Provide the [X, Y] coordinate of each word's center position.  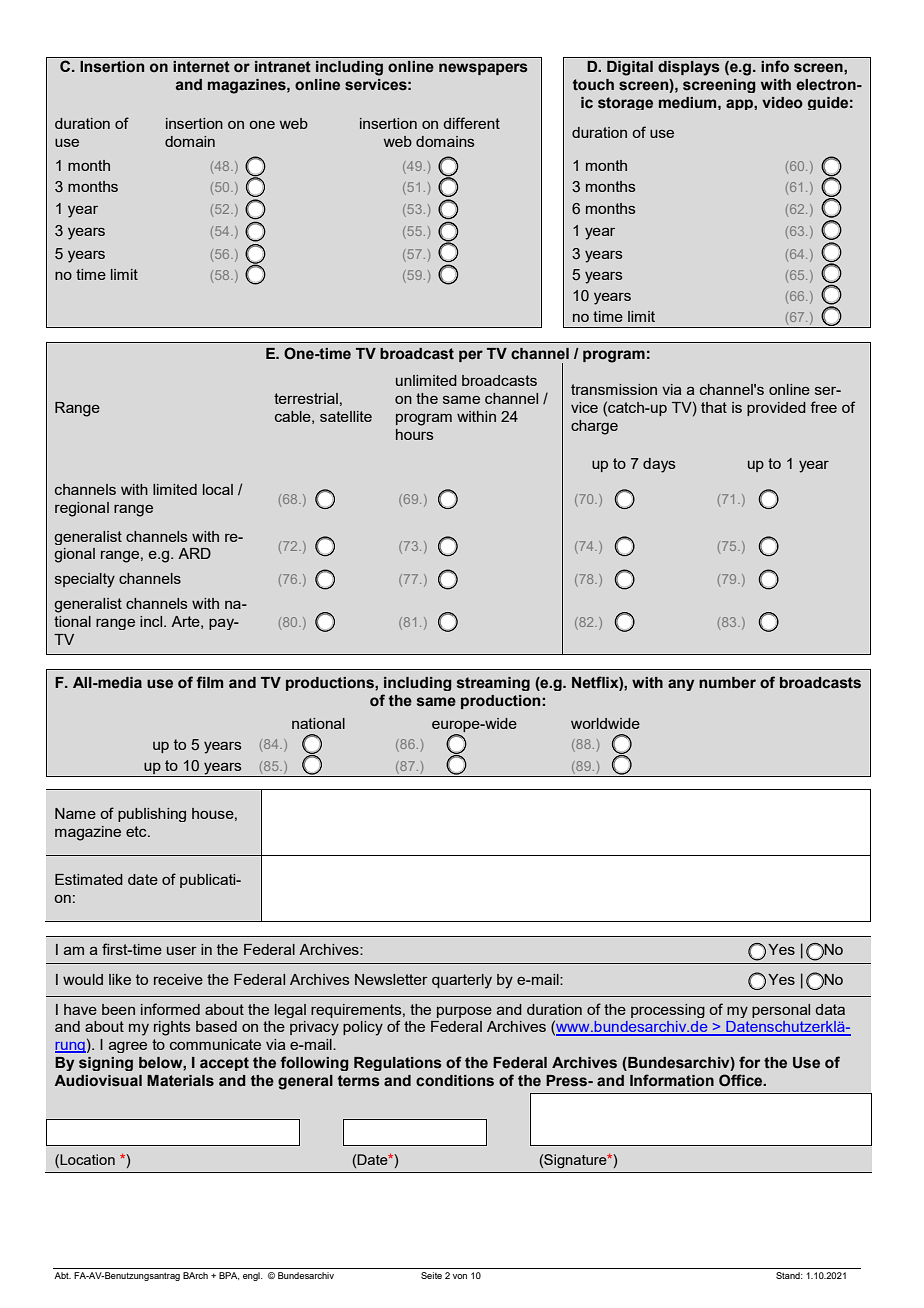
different [471, 123]
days [659, 465]
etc [137, 831]
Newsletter [391, 979]
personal [781, 1011]
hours [414, 434]
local [218, 489]
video [782, 103]
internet [201, 67]
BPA [229, 1276]
